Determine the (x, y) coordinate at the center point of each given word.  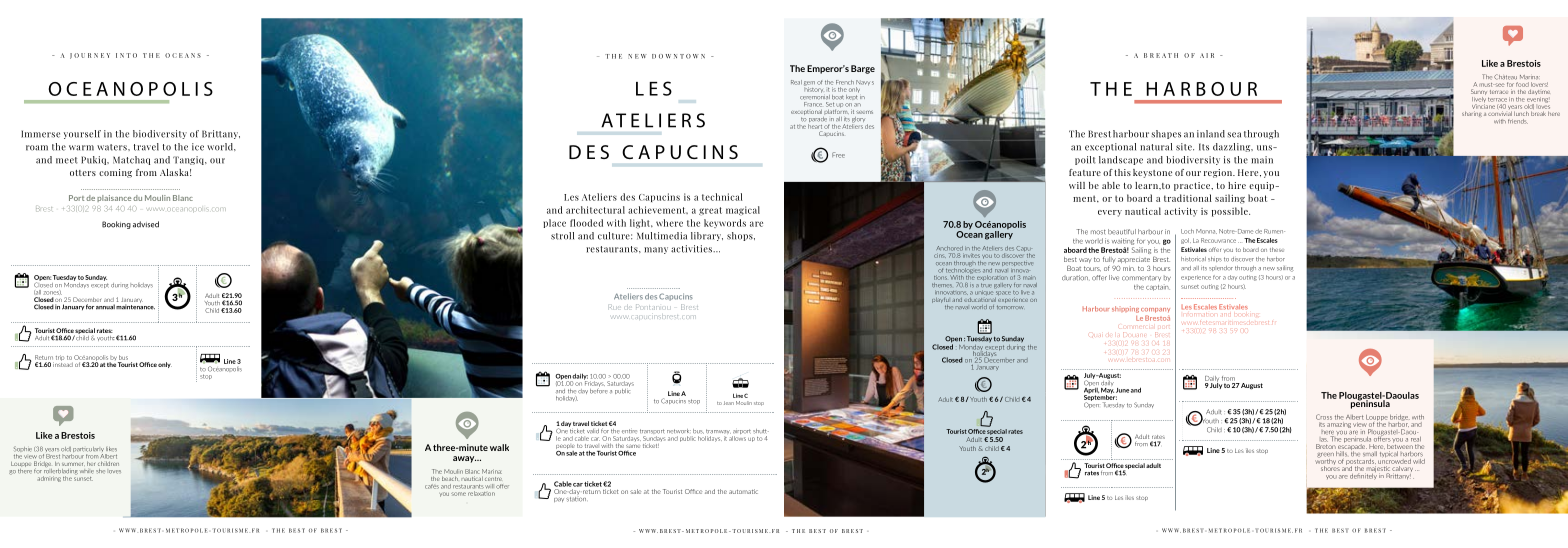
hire (1237, 185)
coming (115, 173)
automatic (743, 491)
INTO (126, 55)
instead (63, 363)
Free (838, 155)
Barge (863, 69)
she (100, 471)
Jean (729, 403)
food (1522, 84)
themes (942, 285)
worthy (1326, 461)
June (1122, 390)
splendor (1221, 268)
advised (146, 224)
